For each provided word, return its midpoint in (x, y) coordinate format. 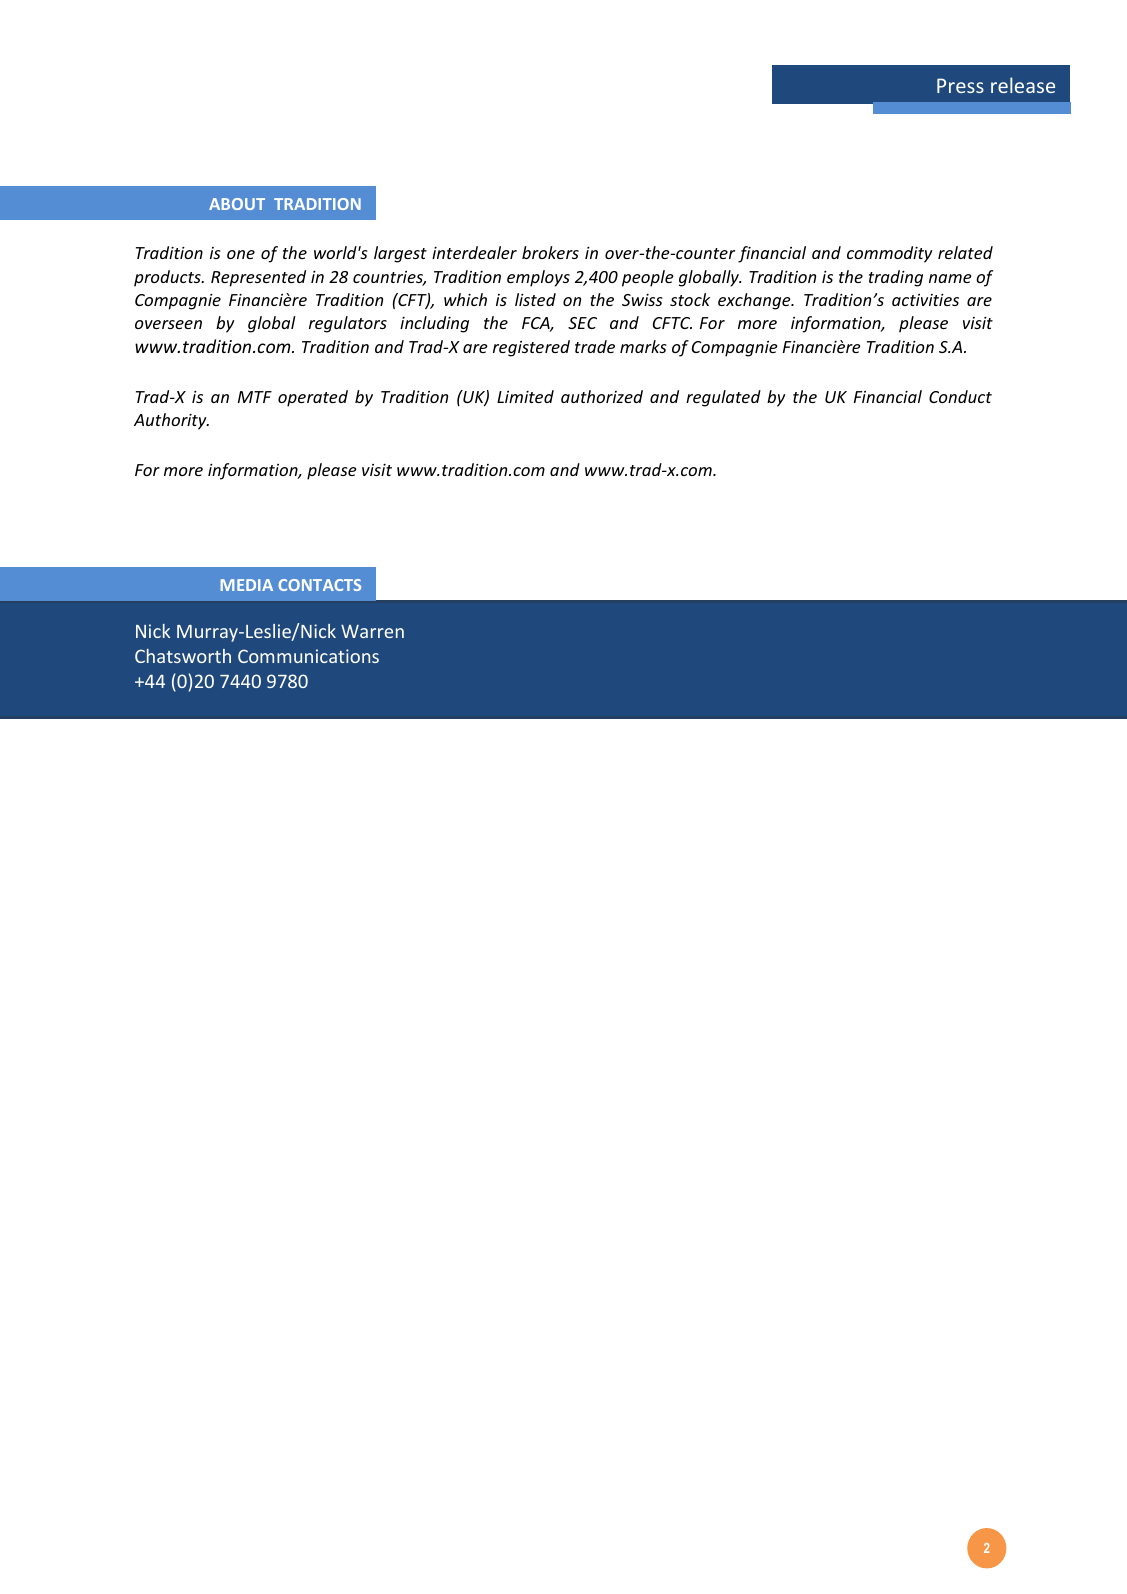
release (1023, 85)
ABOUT (237, 204)
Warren (372, 631)
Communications (308, 656)
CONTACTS (319, 585)
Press (960, 85)
